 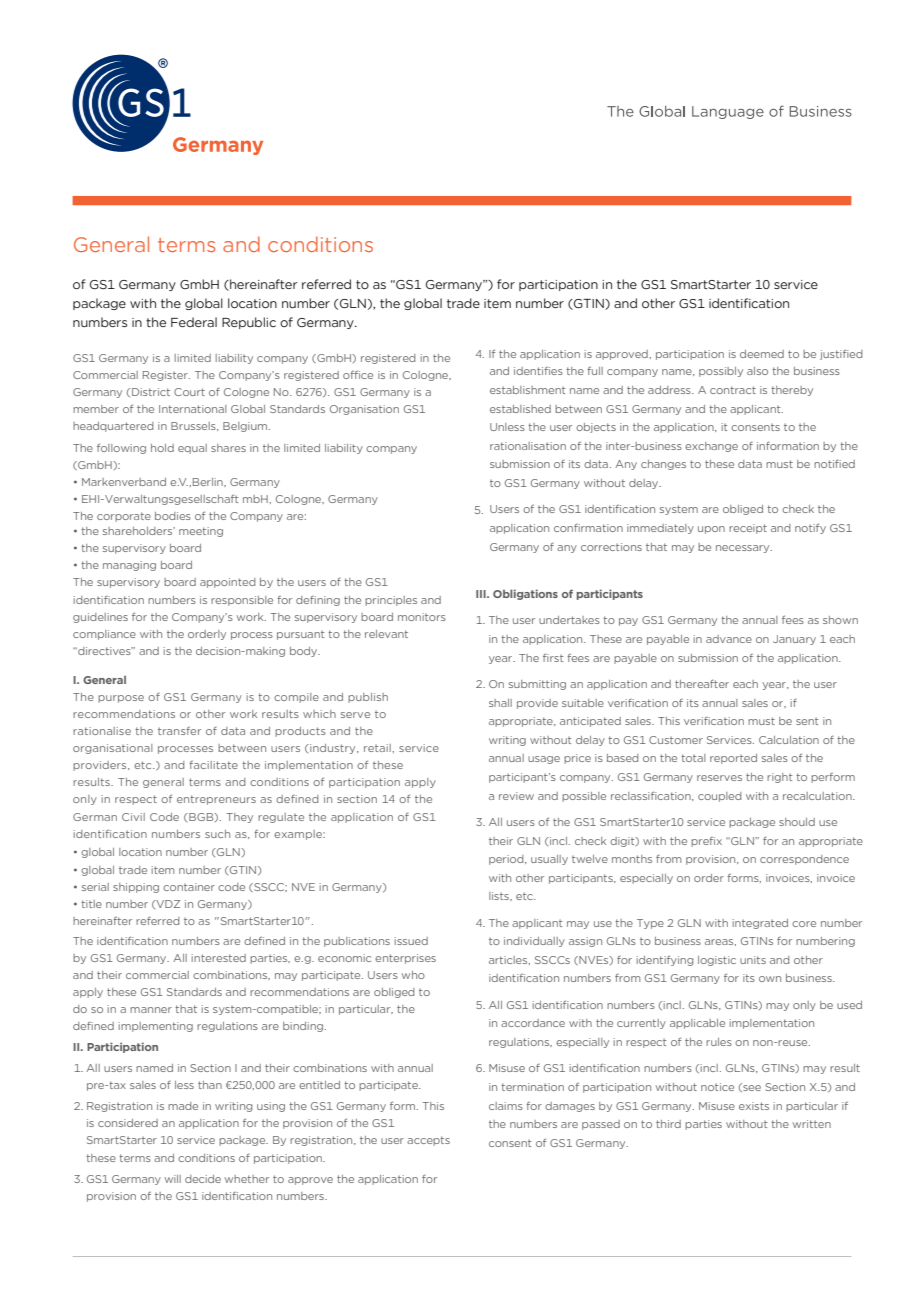 What do you see at coordinates (173, 1179) in the screenshot?
I see `will` at bounding box center [173, 1179].
